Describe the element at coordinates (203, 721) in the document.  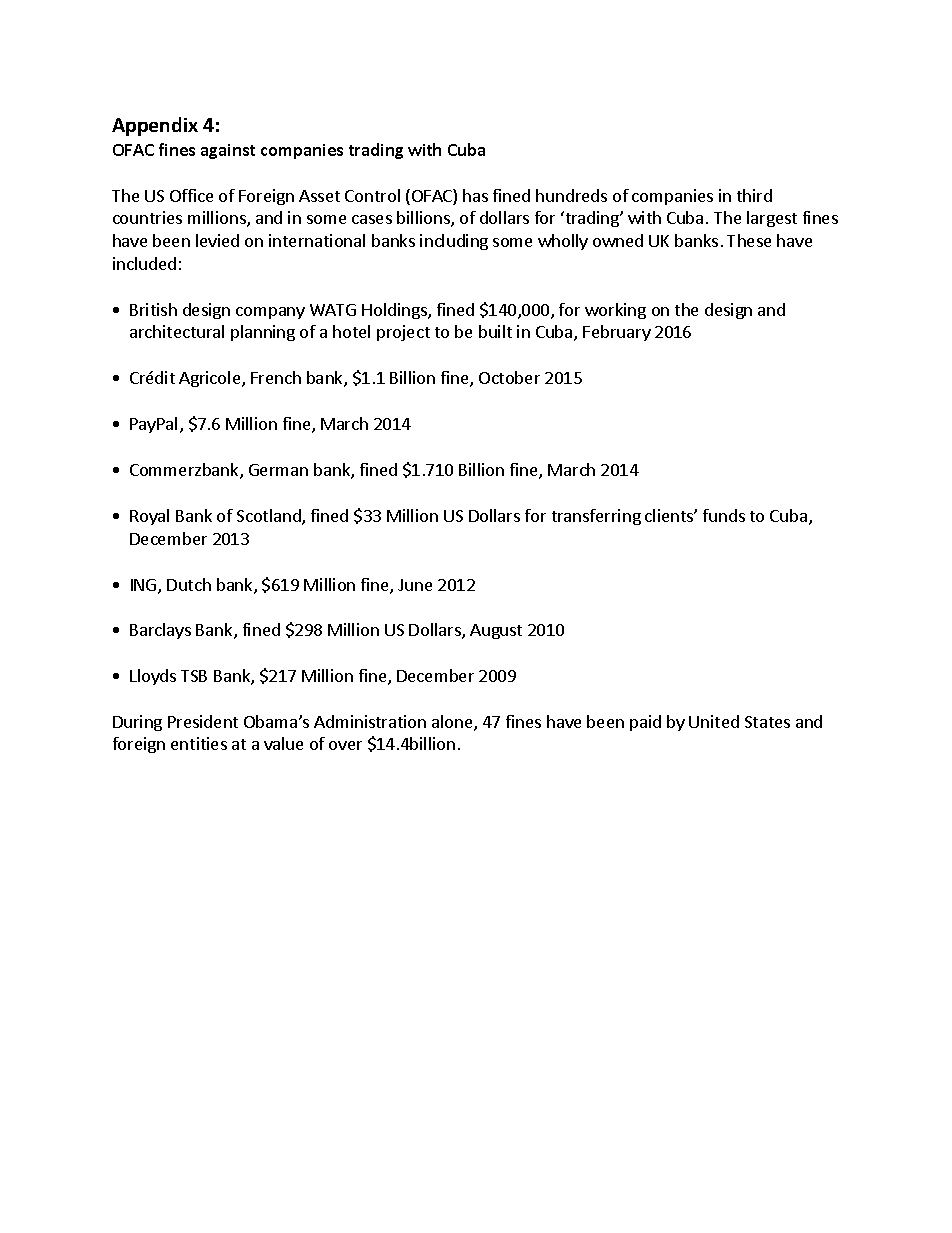
I see `President` at that location.
